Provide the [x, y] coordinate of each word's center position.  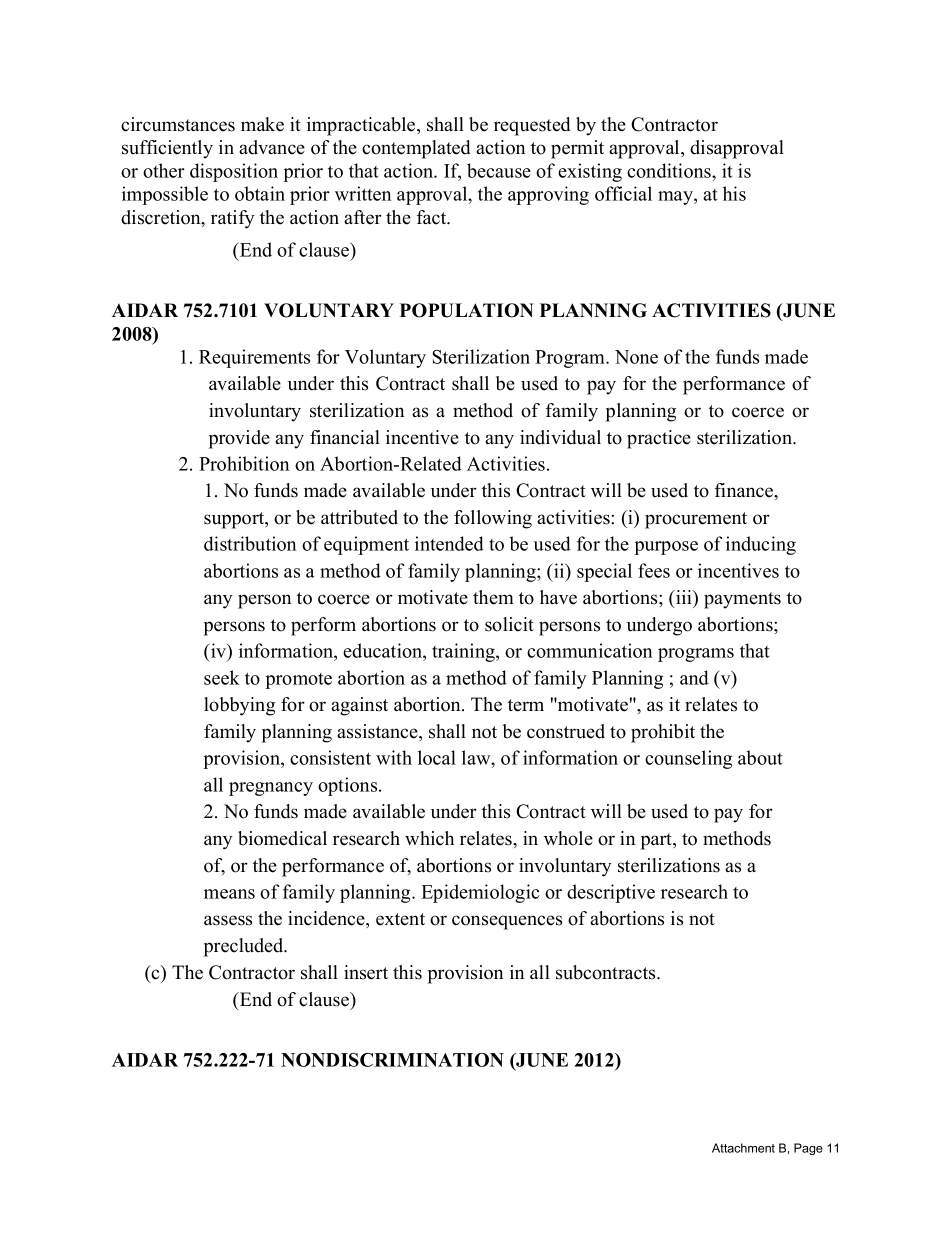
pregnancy [271, 789]
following [493, 519]
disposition [234, 172]
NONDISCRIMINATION [392, 1060]
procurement [696, 520]
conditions [670, 170]
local [437, 757]
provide [239, 439]
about [760, 757]
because [499, 170]
